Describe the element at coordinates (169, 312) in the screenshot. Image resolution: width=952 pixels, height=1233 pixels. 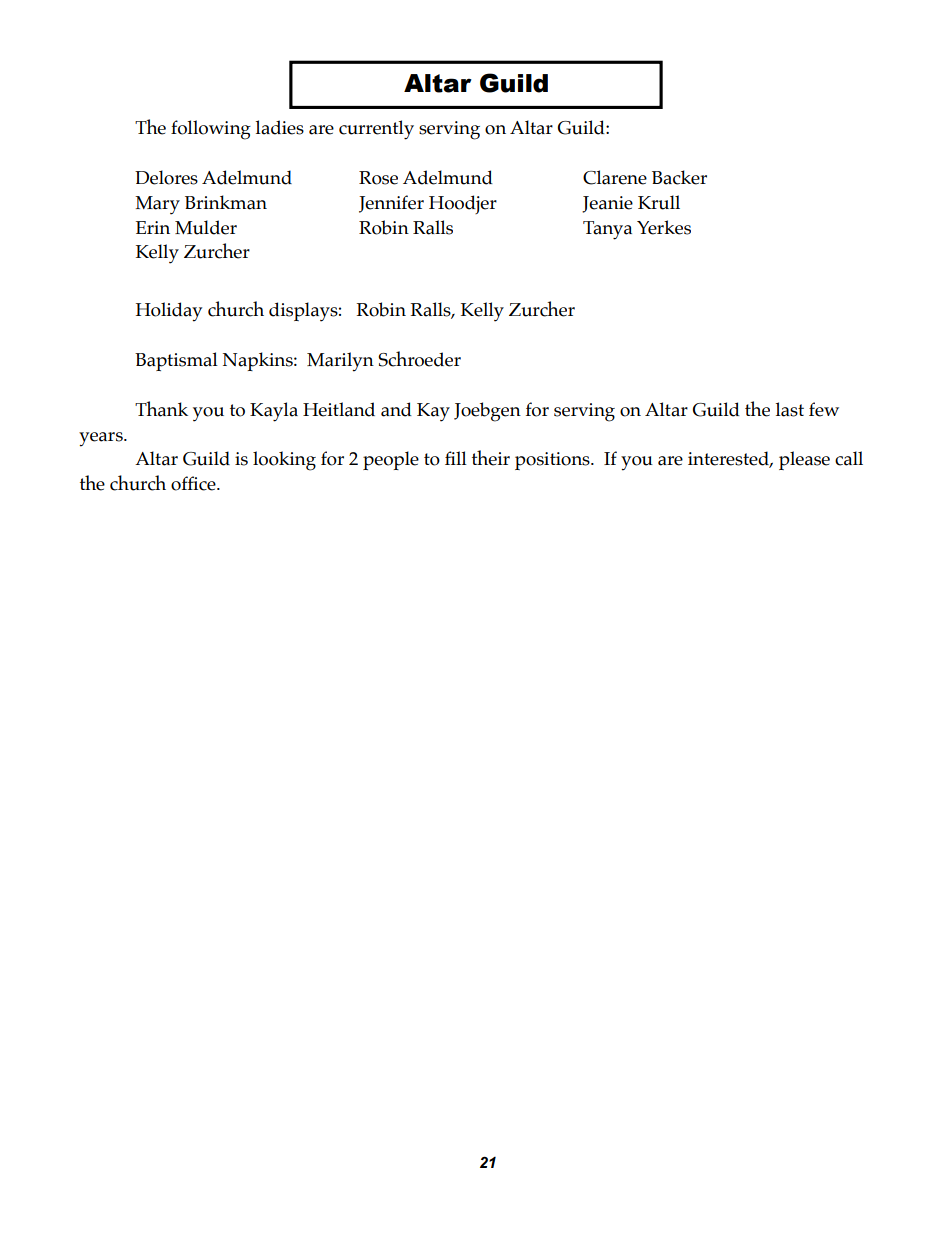
I see `Holiday` at that location.
